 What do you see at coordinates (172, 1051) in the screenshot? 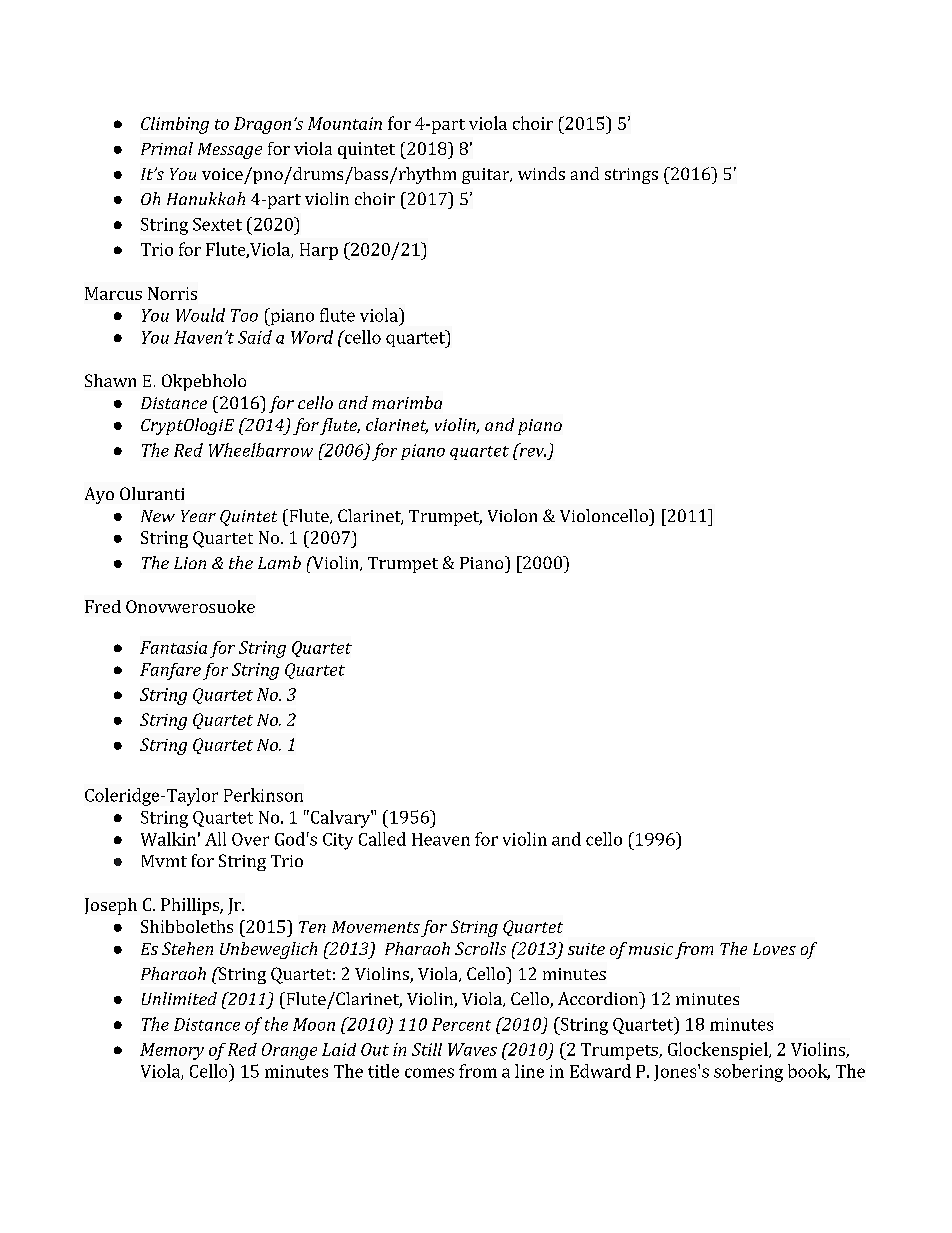
I see `Memory` at bounding box center [172, 1051].
